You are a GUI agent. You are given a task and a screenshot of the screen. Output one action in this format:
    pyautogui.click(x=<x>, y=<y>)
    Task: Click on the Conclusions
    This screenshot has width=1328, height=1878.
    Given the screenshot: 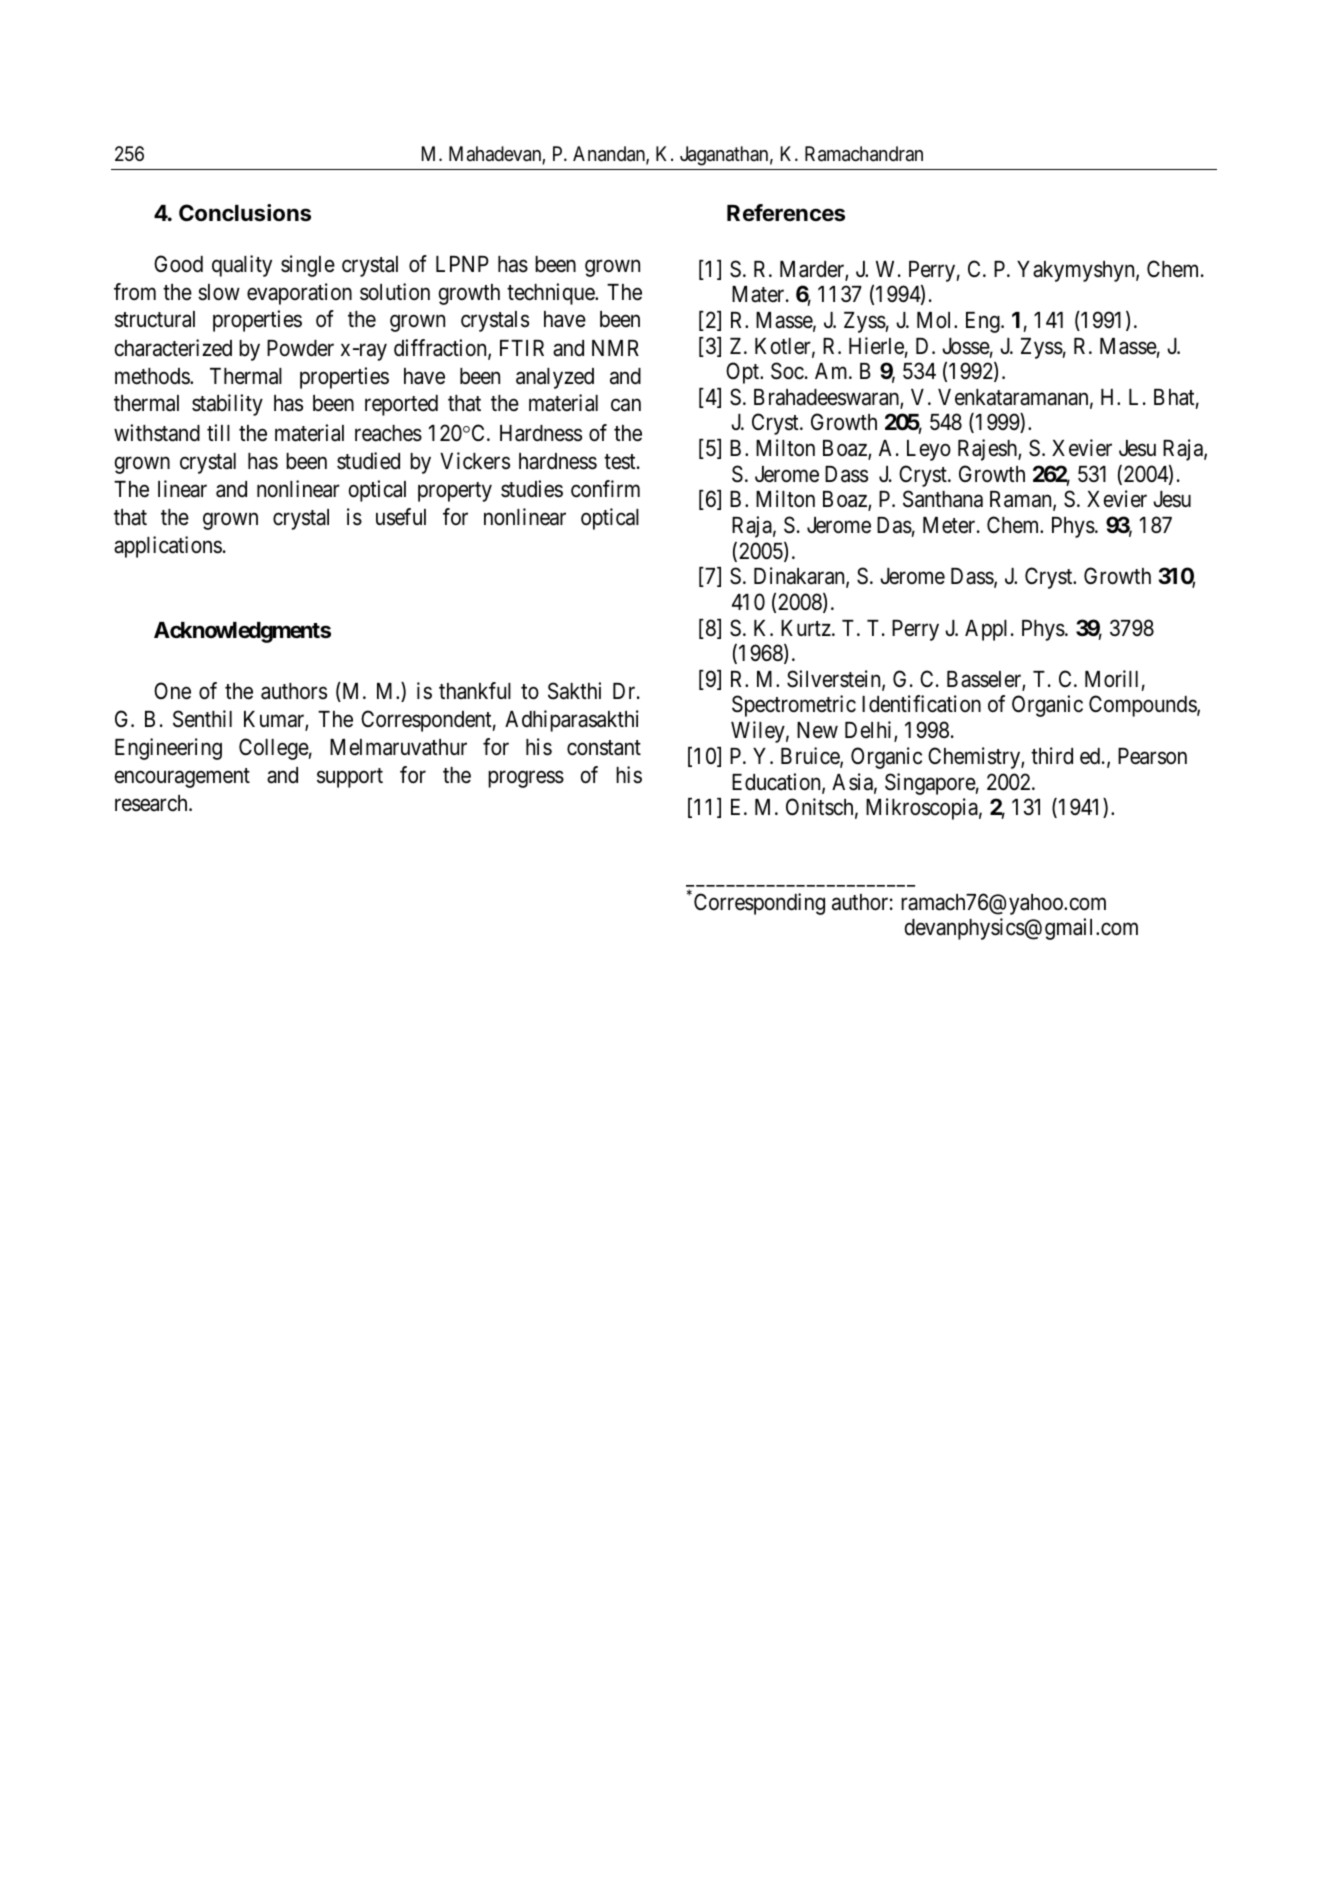 What is the action you would take?
    pyautogui.click(x=245, y=213)
